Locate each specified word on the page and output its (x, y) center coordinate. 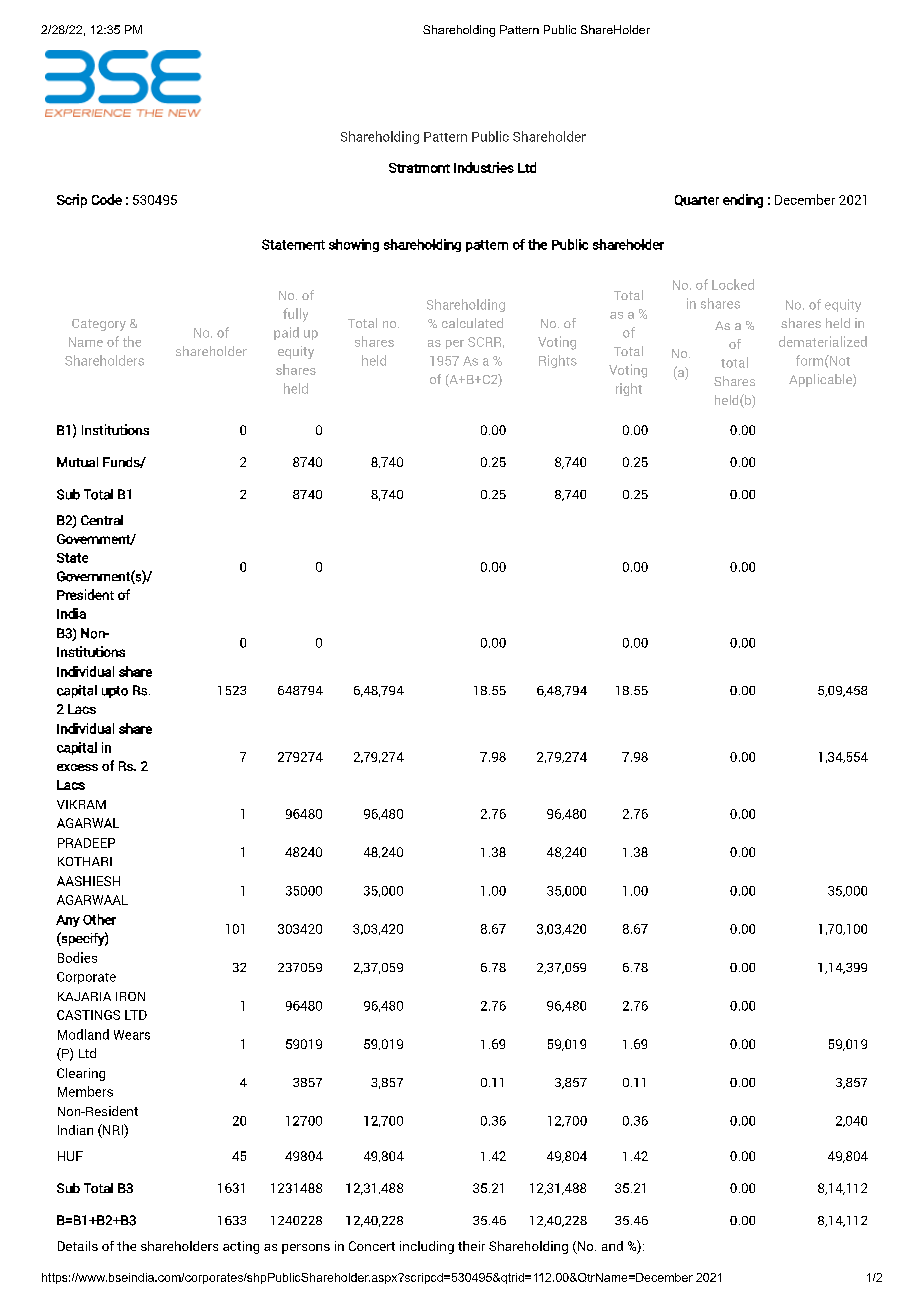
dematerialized (823, 341)
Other (99, 919)
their (471, 1246)
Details (78, 1246)
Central (102, 520)
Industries (484, 167)
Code (107, 199)
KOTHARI (85, 861)
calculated (472, 323)
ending (743, 201)
